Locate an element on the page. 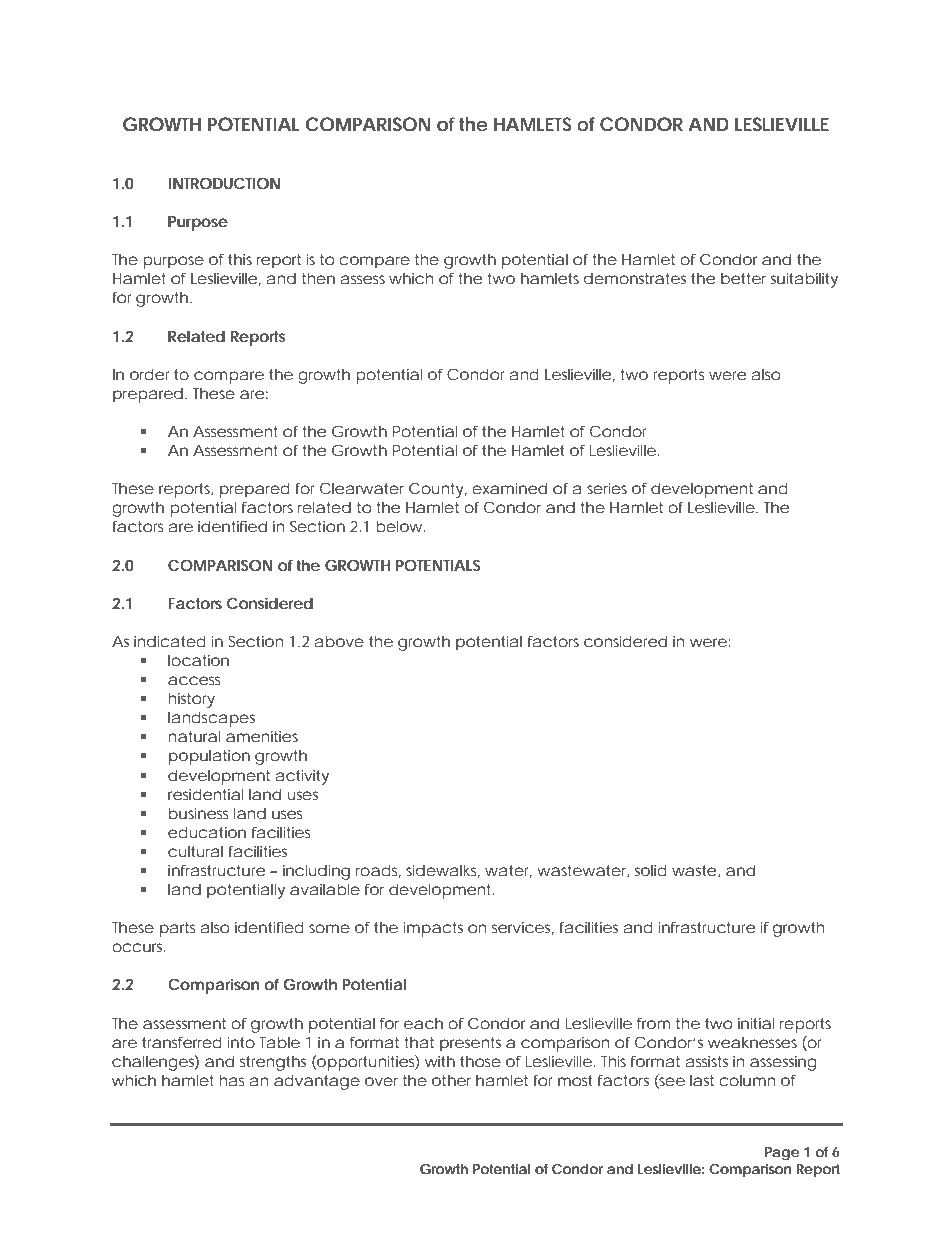  roads is located at coordinates (378, 871).
